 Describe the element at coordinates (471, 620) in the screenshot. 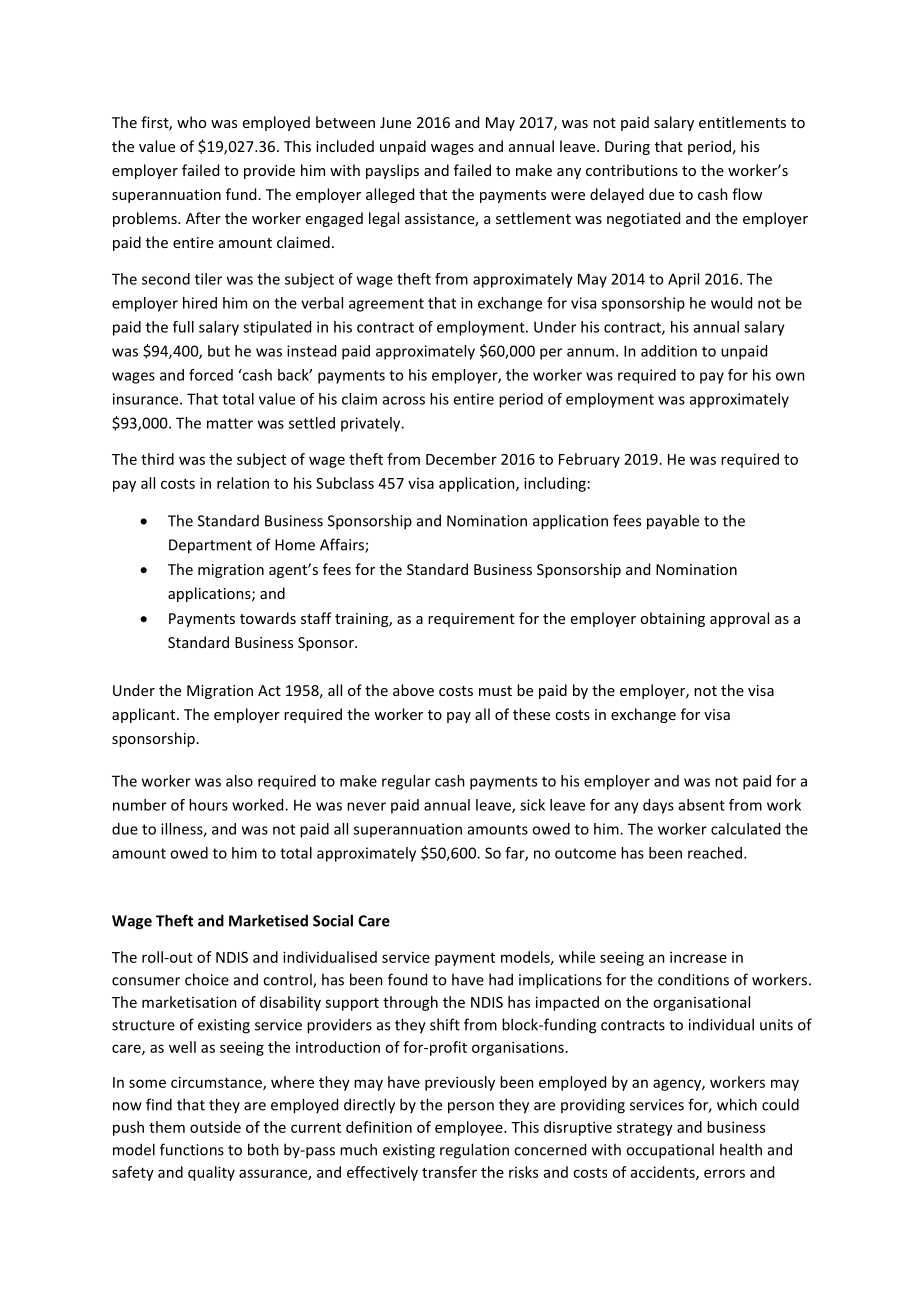

I see `requirement` at that location.
